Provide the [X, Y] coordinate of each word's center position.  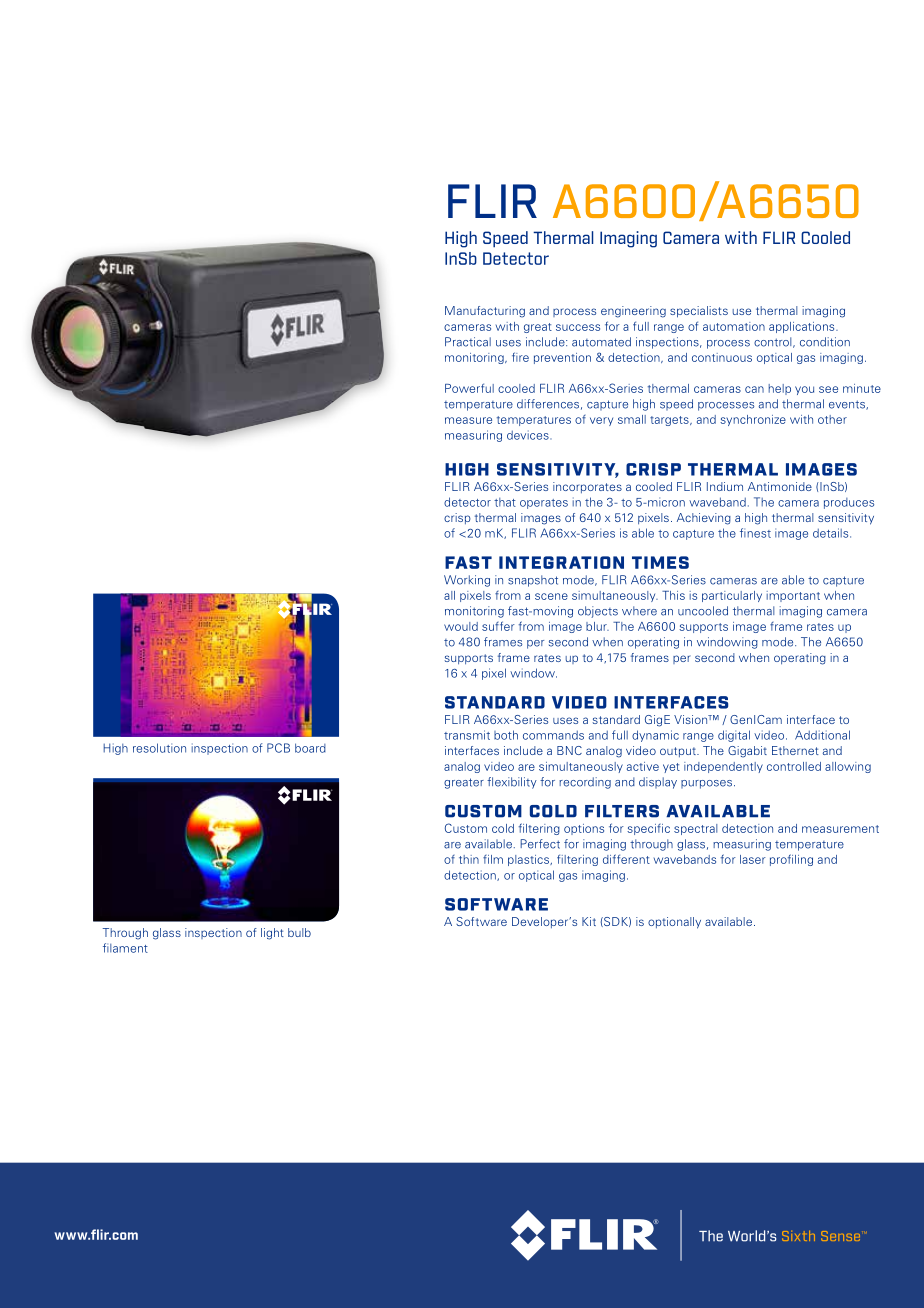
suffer [498, 626]
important [793, 596]
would [461, 626]
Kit [589, 921]
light [272, 934]
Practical [468, 342]
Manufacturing [485, 312]
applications [803, 327]
